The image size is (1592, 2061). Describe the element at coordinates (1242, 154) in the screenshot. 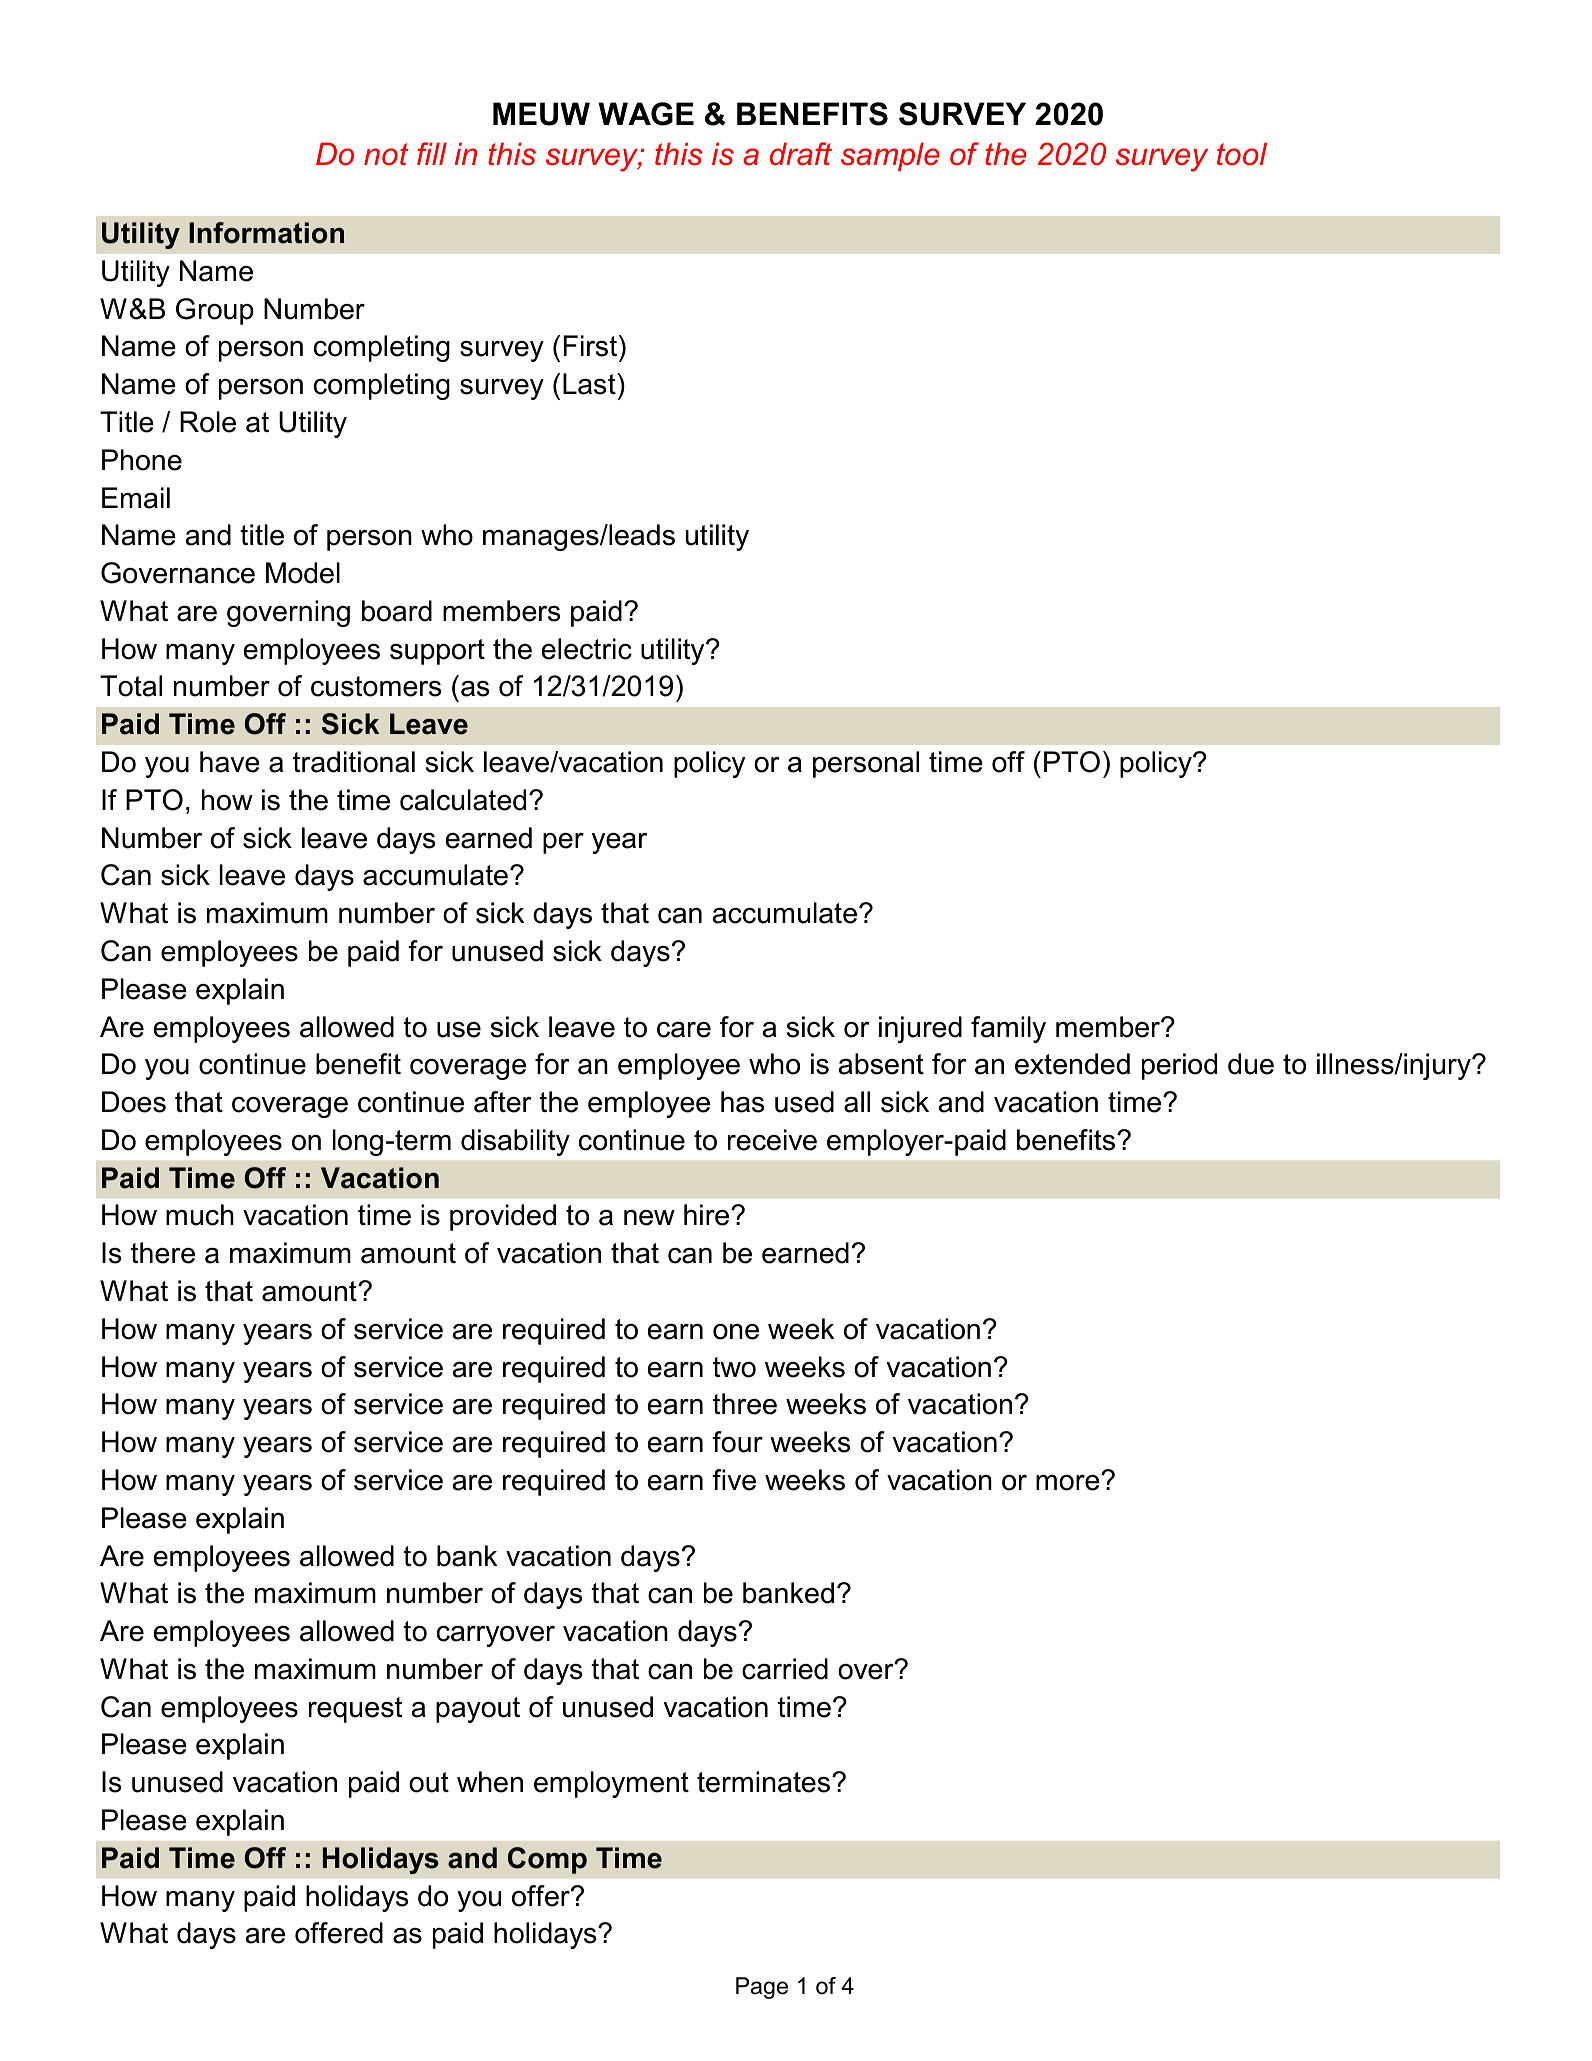

I see `tool` at that location.
